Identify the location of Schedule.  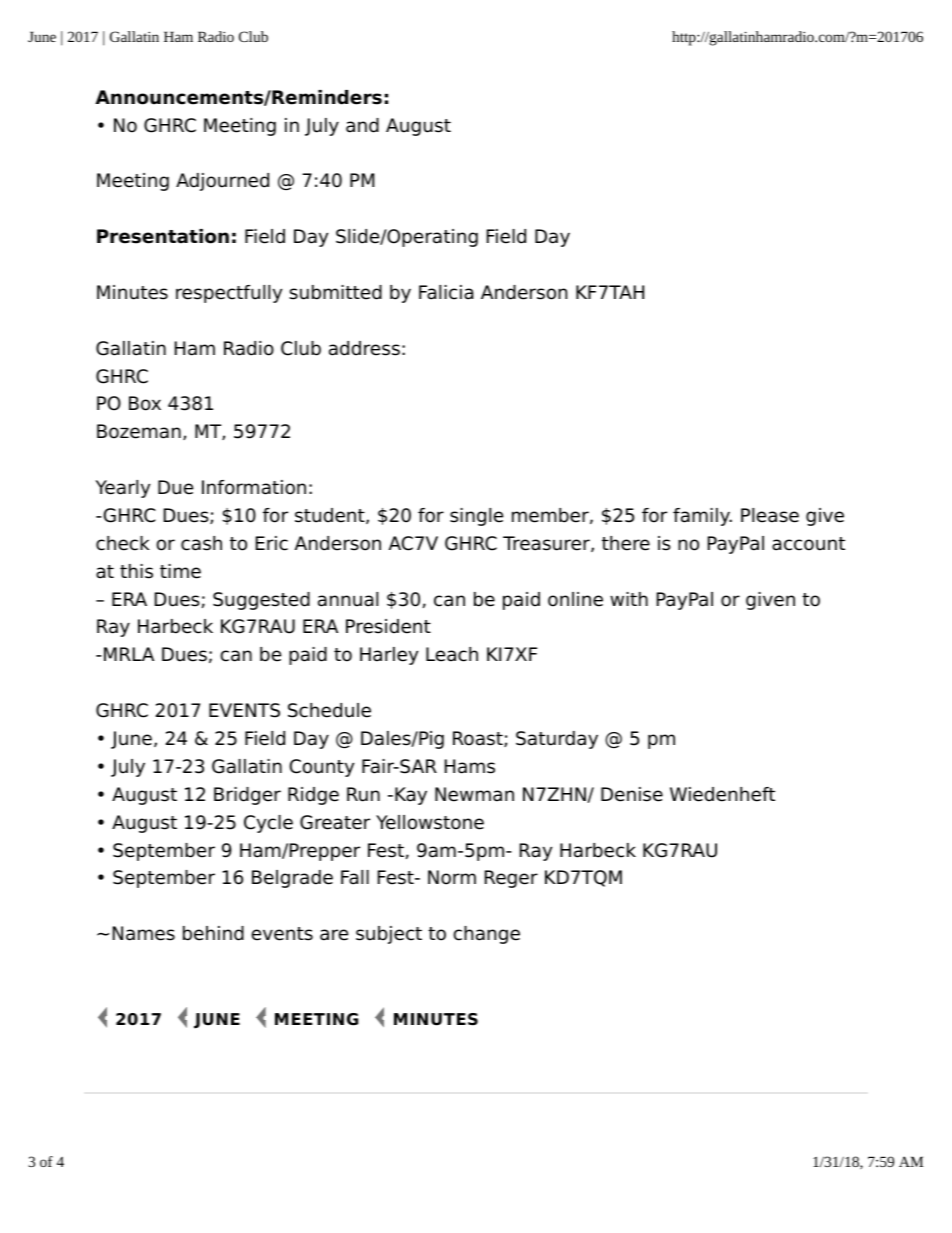
(329, 710).
